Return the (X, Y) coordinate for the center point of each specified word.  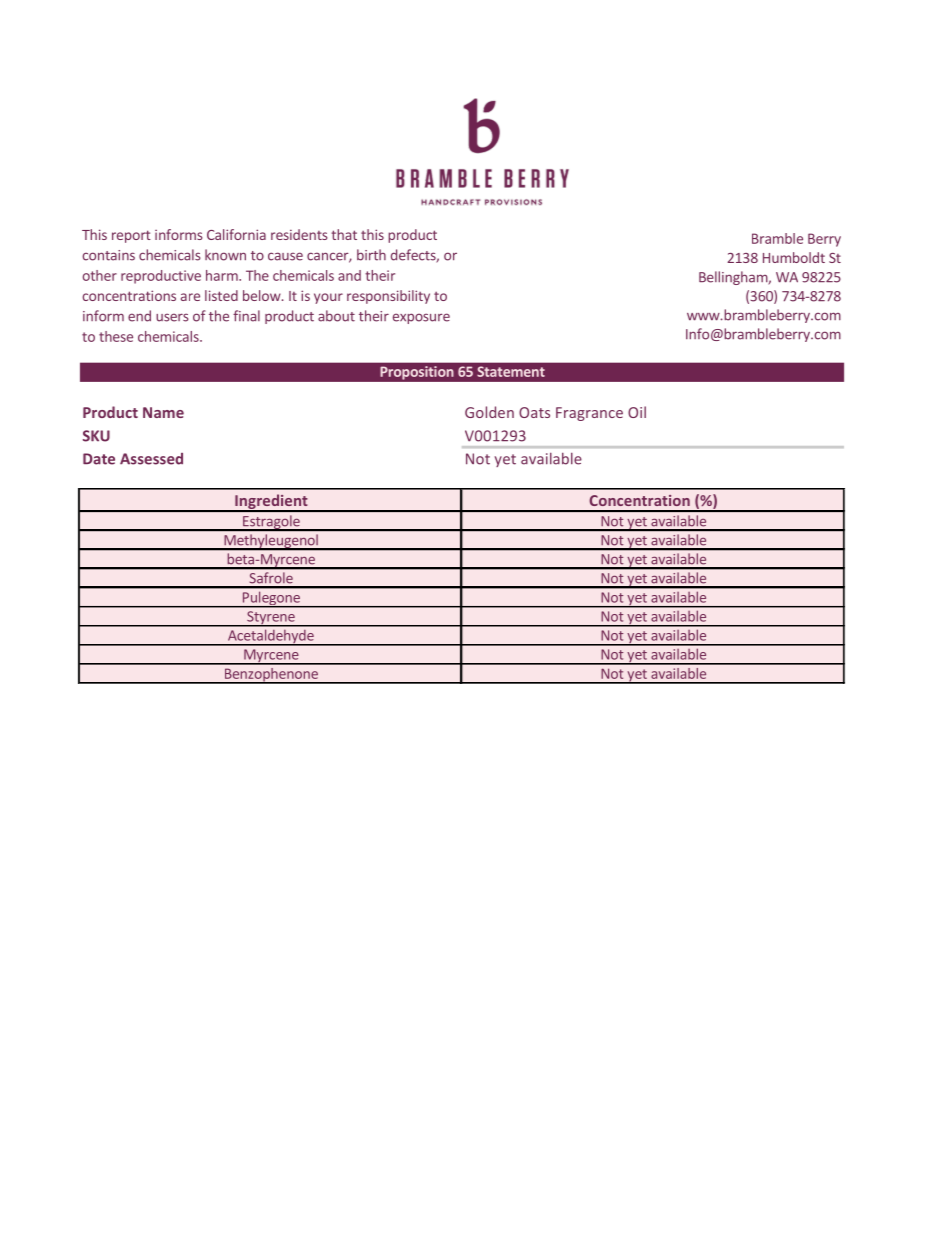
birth (371, 255)
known (225, 255)
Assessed (151, 459)
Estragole (271, 523)
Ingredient (271, 502)
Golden (489, 412)
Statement (511, 371)
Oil (637, 412)
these (116, 336)
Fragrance (589, 414)
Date (99, 459)
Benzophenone (271, 676)
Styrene (271, 619)
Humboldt (794, 257)
